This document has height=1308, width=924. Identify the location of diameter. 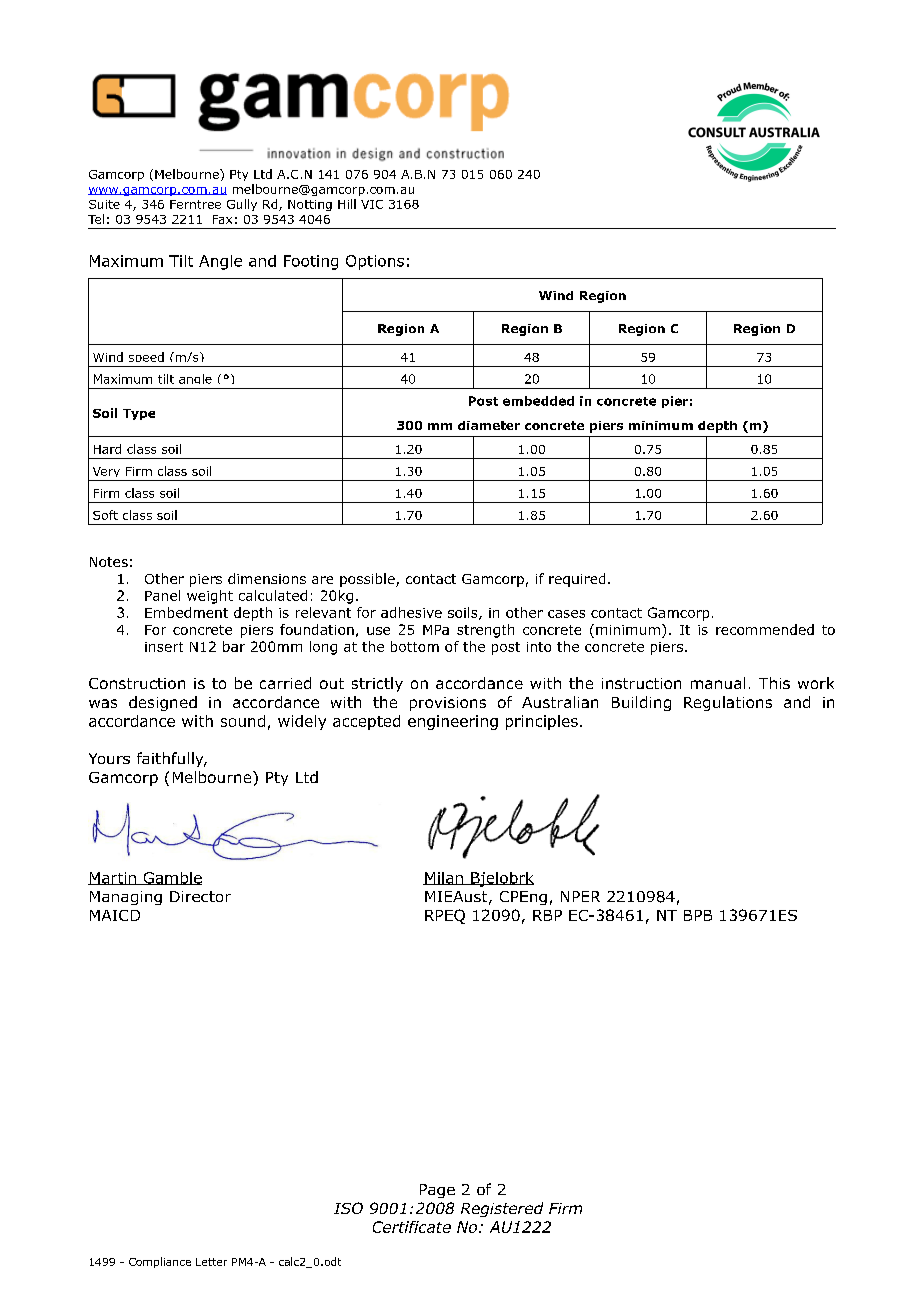
(489, 425).
